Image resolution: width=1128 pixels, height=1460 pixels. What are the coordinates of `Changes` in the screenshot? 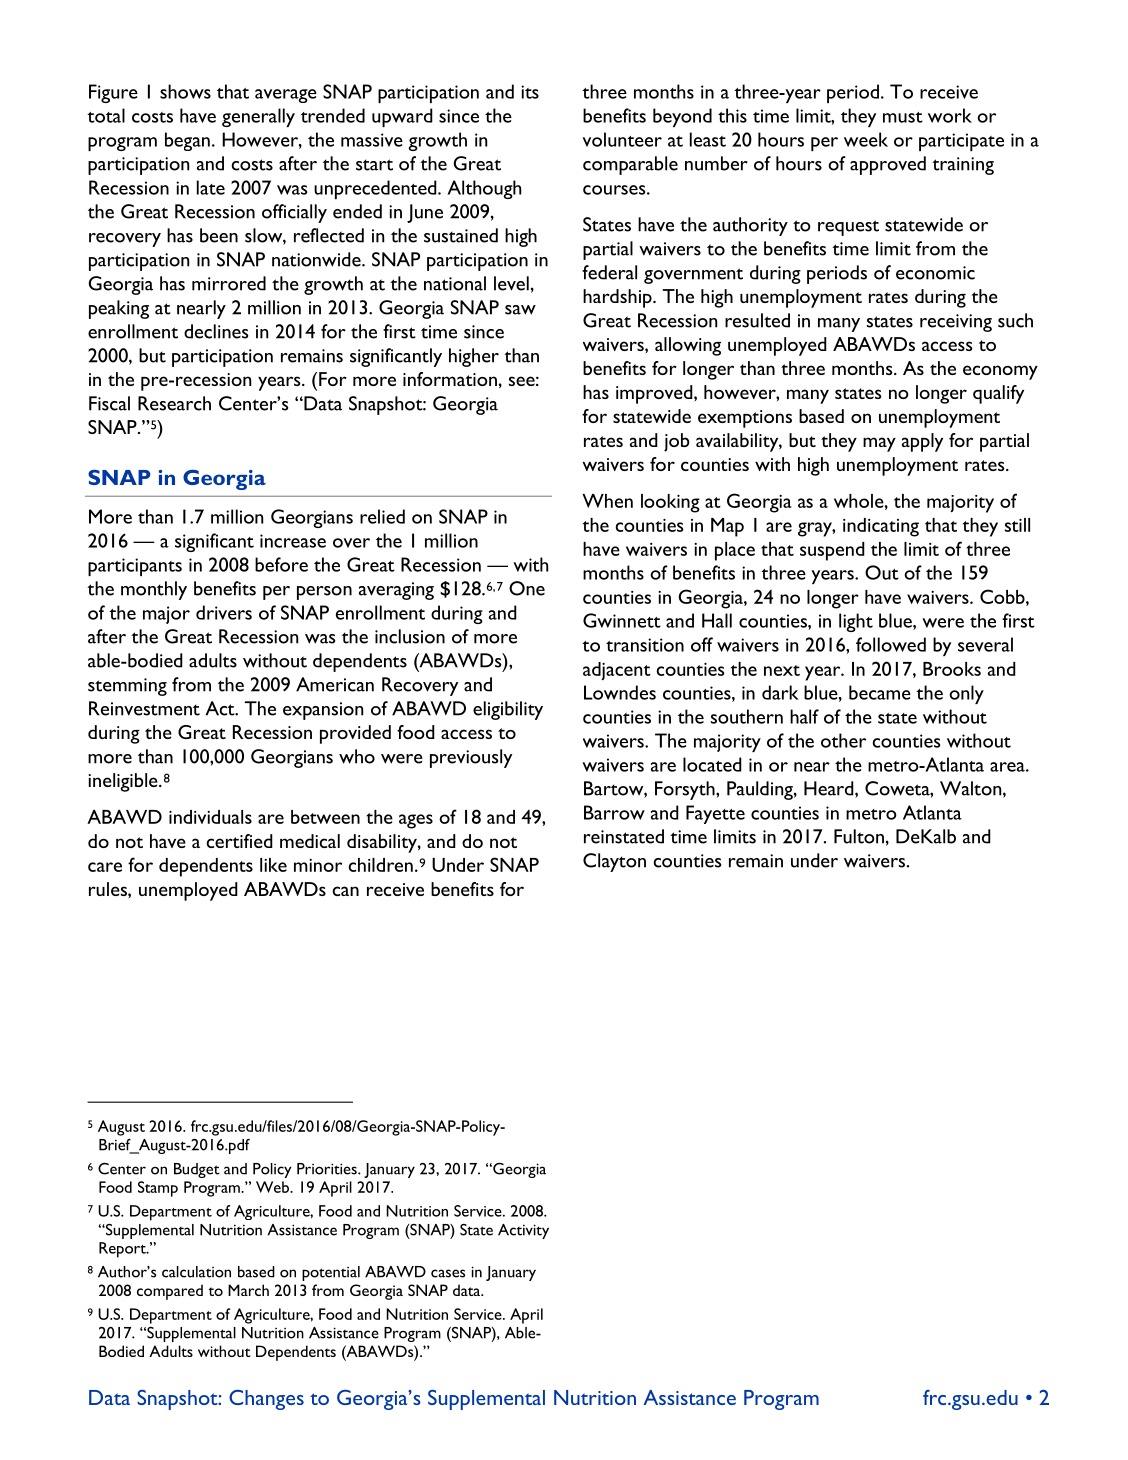 It's located at (266, 1400).
